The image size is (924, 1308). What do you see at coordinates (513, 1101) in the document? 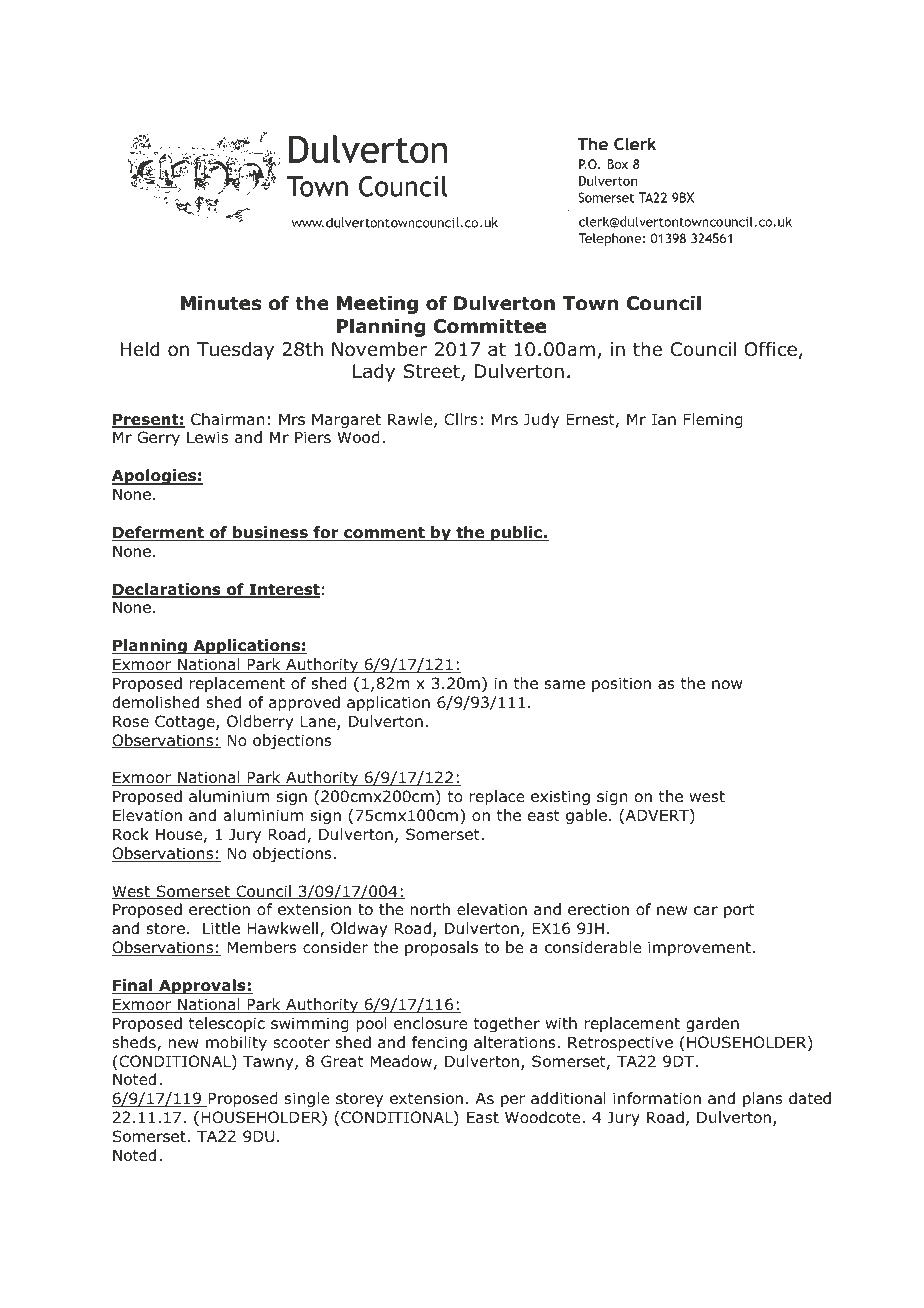
I see `per` at bounding box center [513, 1101].
